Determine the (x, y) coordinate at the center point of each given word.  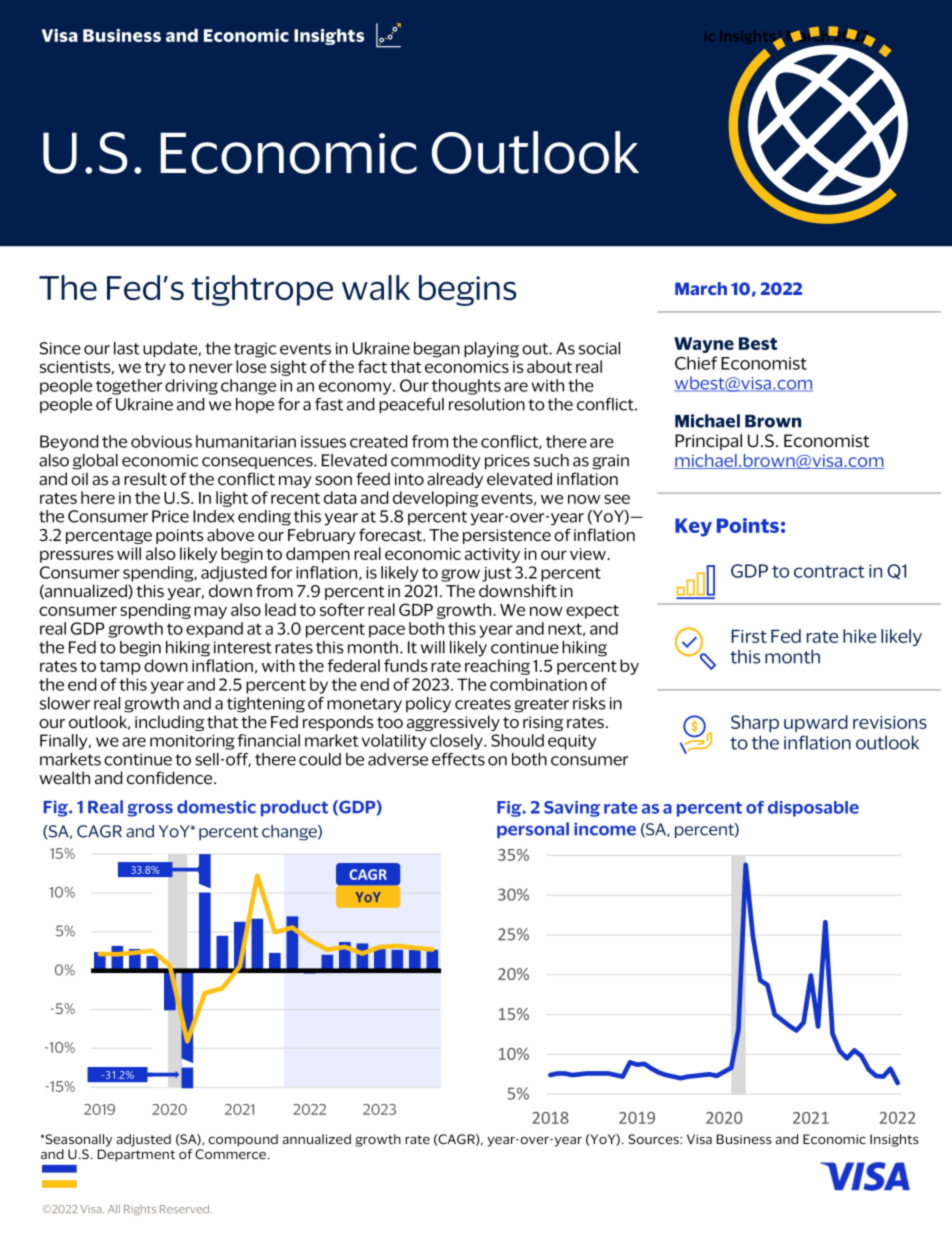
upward (816, 723)
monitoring (192, 742)
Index (214, 516)
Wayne (704, 345)
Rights (140, 1210)
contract (829, 571)
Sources (654, 1139)
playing (491, 350)
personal (533, 830)
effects (458, 759)
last (127, 348)
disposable (813, 809)
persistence (507, 536)
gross (150, 810)
